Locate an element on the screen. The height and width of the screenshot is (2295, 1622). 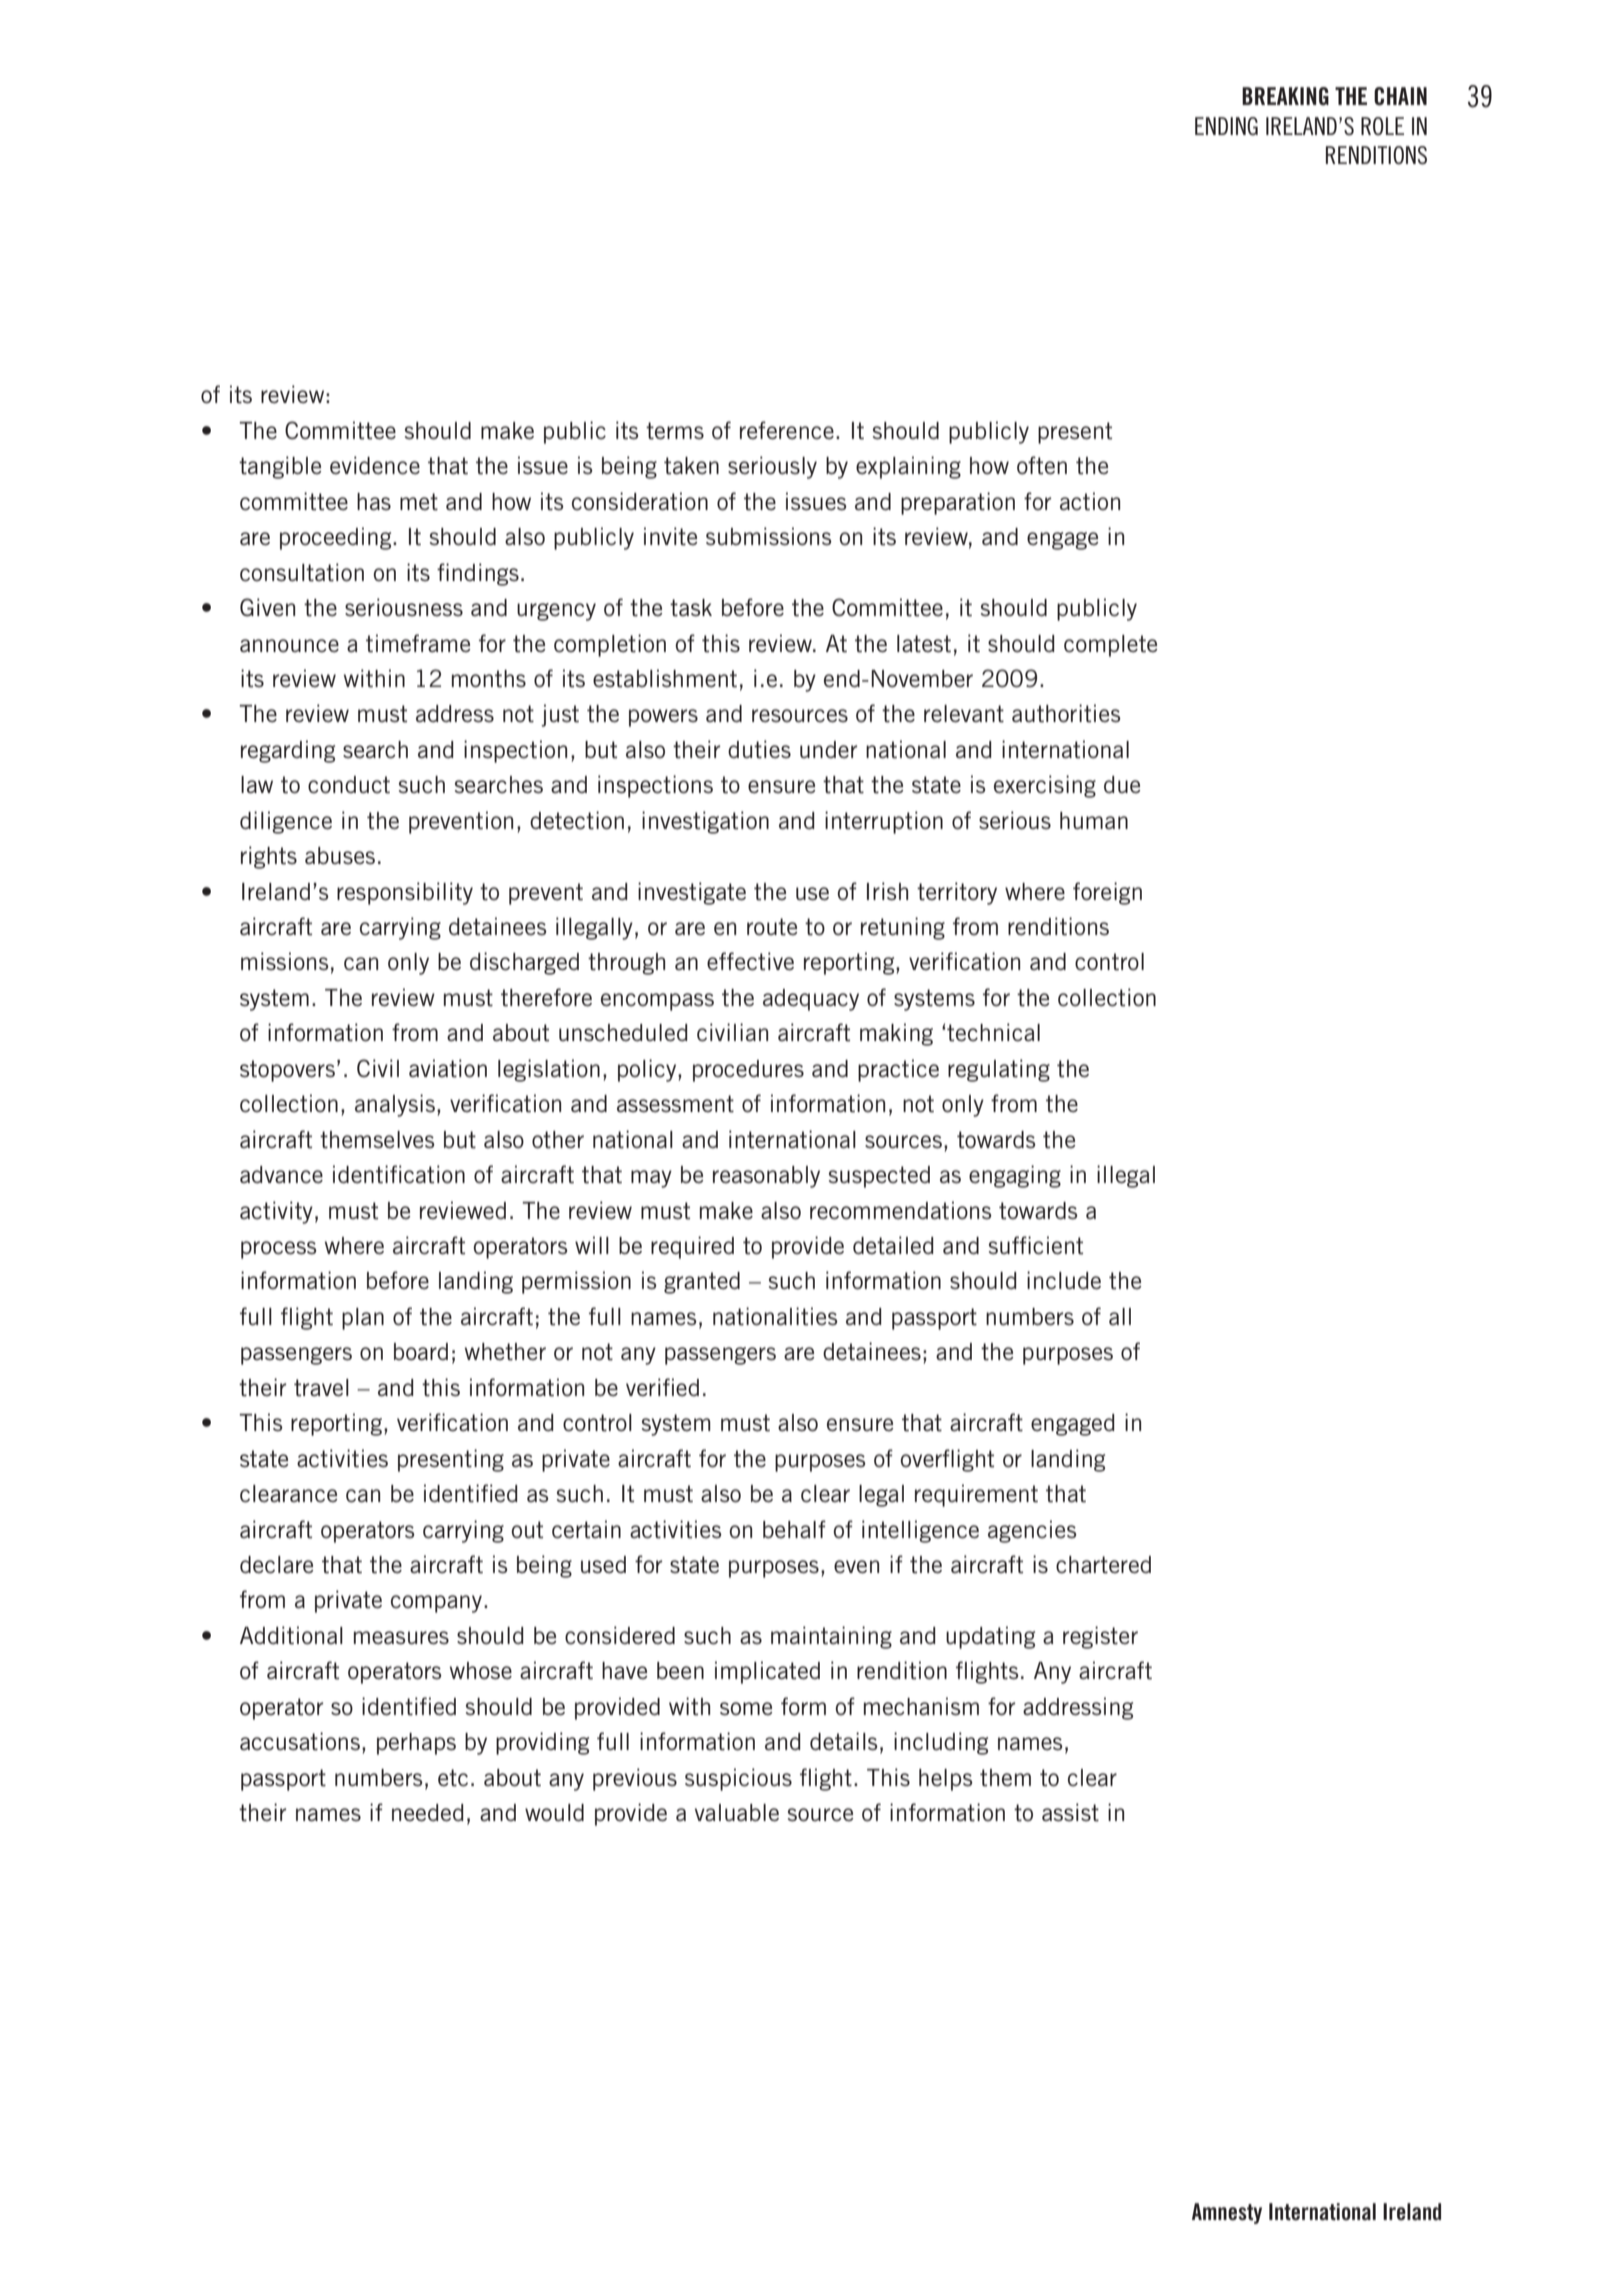
evidence is located at coordinates (375, 465).
